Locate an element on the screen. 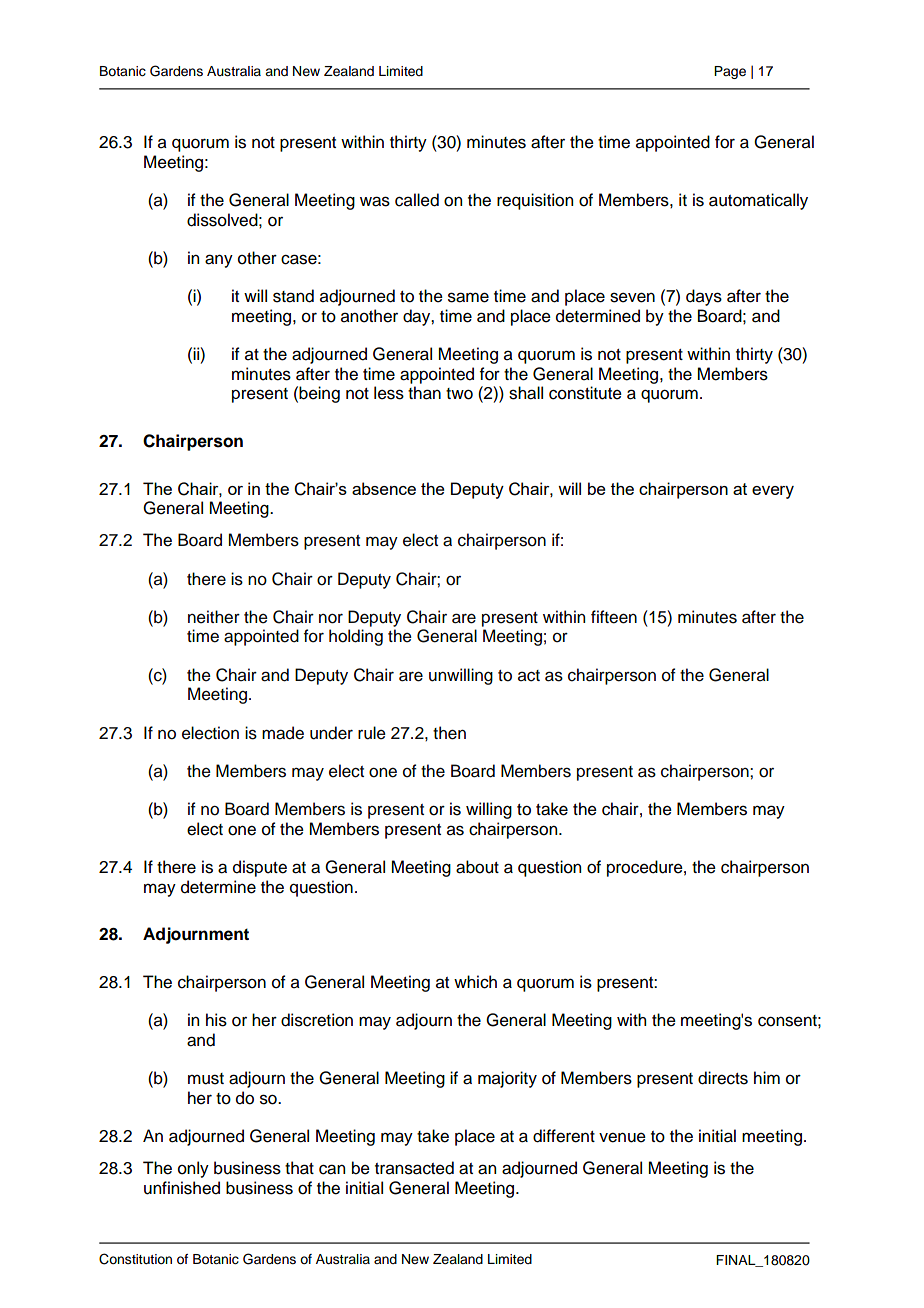  unfinished is located at coordinates (182, 1188).
